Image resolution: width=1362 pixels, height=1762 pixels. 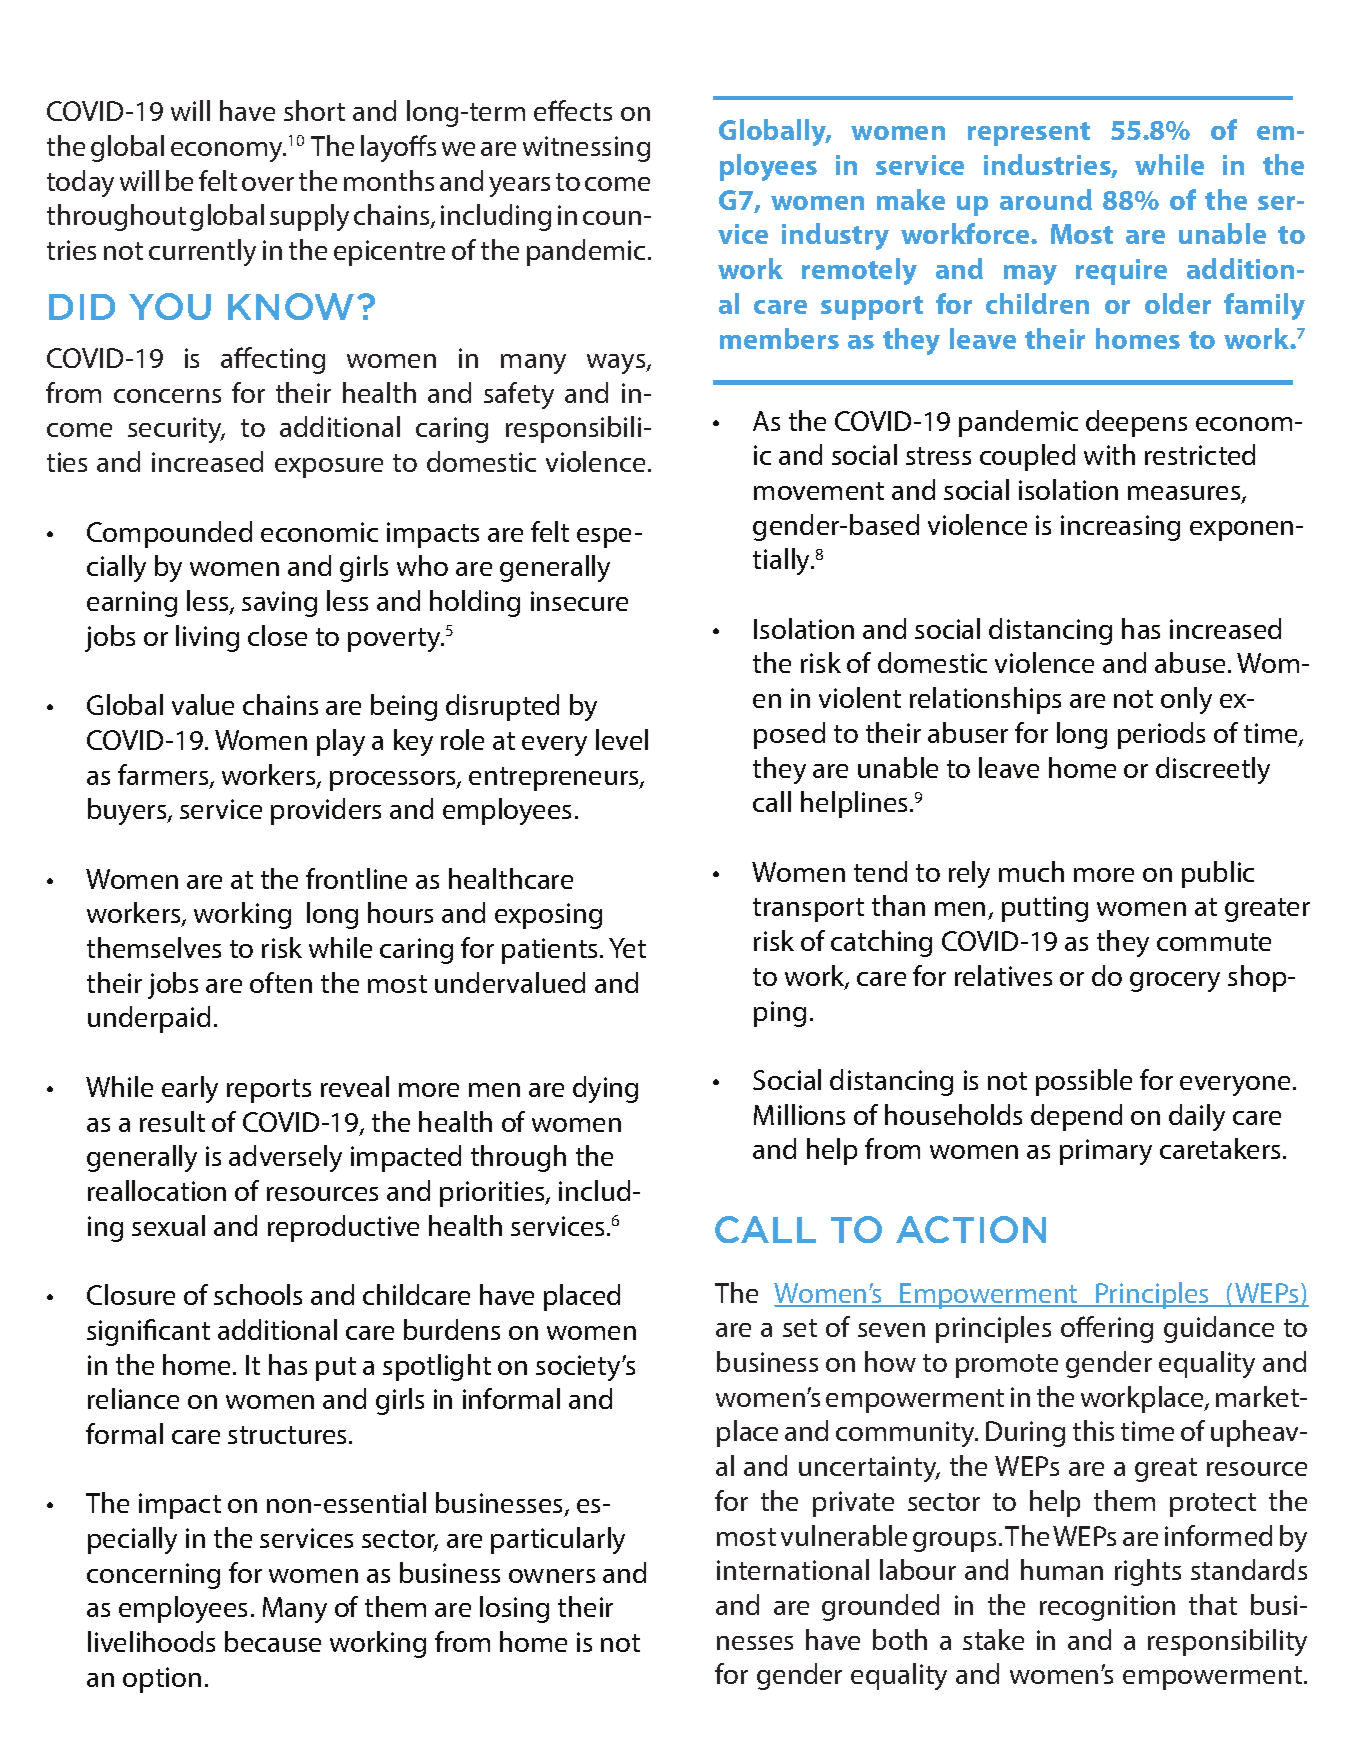 What do you see at coordinates (273, 1641) in the screenshot?
I see `because` at bounding box center [273, 1641].
